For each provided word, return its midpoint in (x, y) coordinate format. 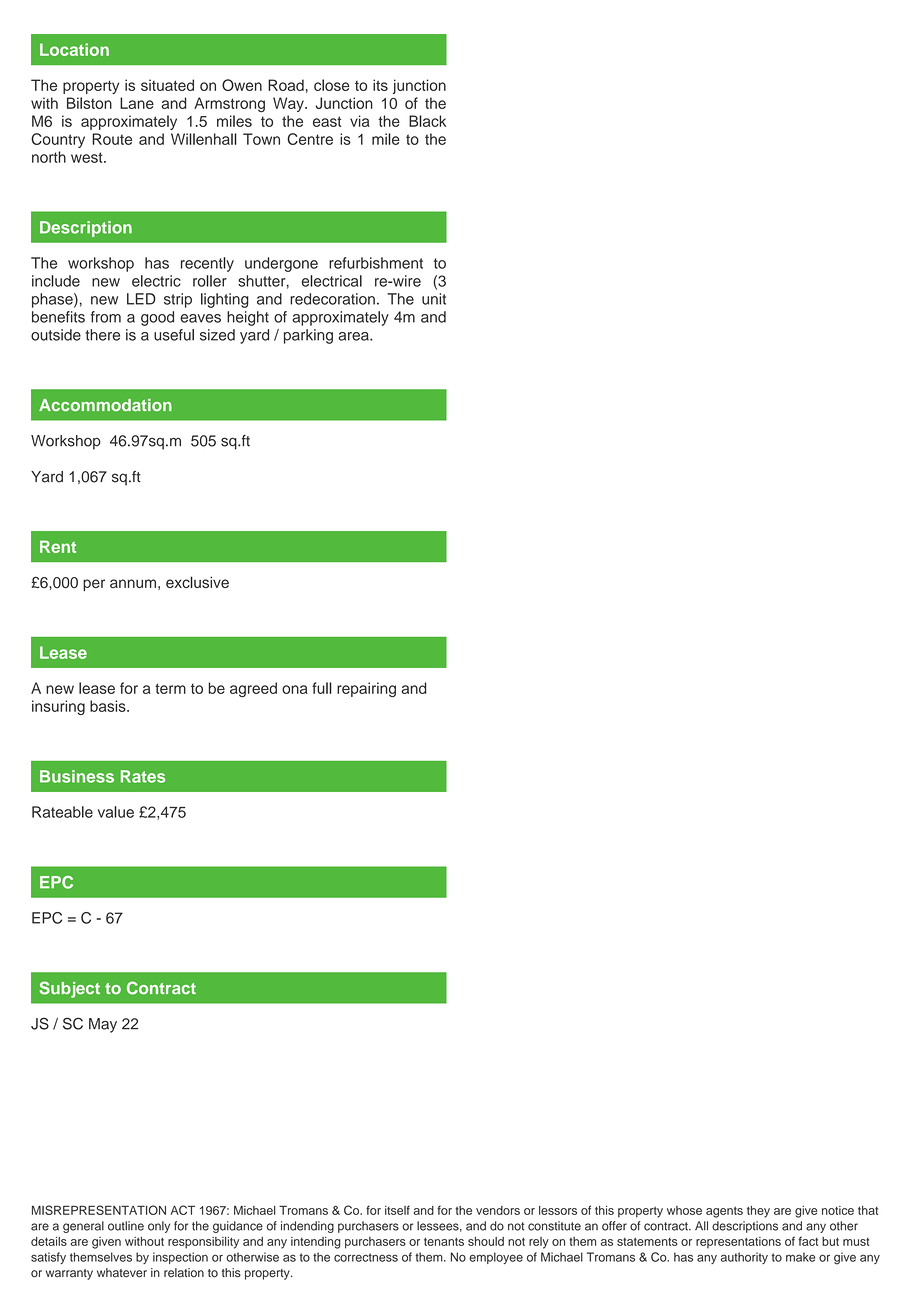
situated (167, 85)
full (322, 688)
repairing (366, 689)
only (159, 1227)
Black (427, 121)
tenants (444, 1241)
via (360, 121)
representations (738, 1242)
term (170, 688)
